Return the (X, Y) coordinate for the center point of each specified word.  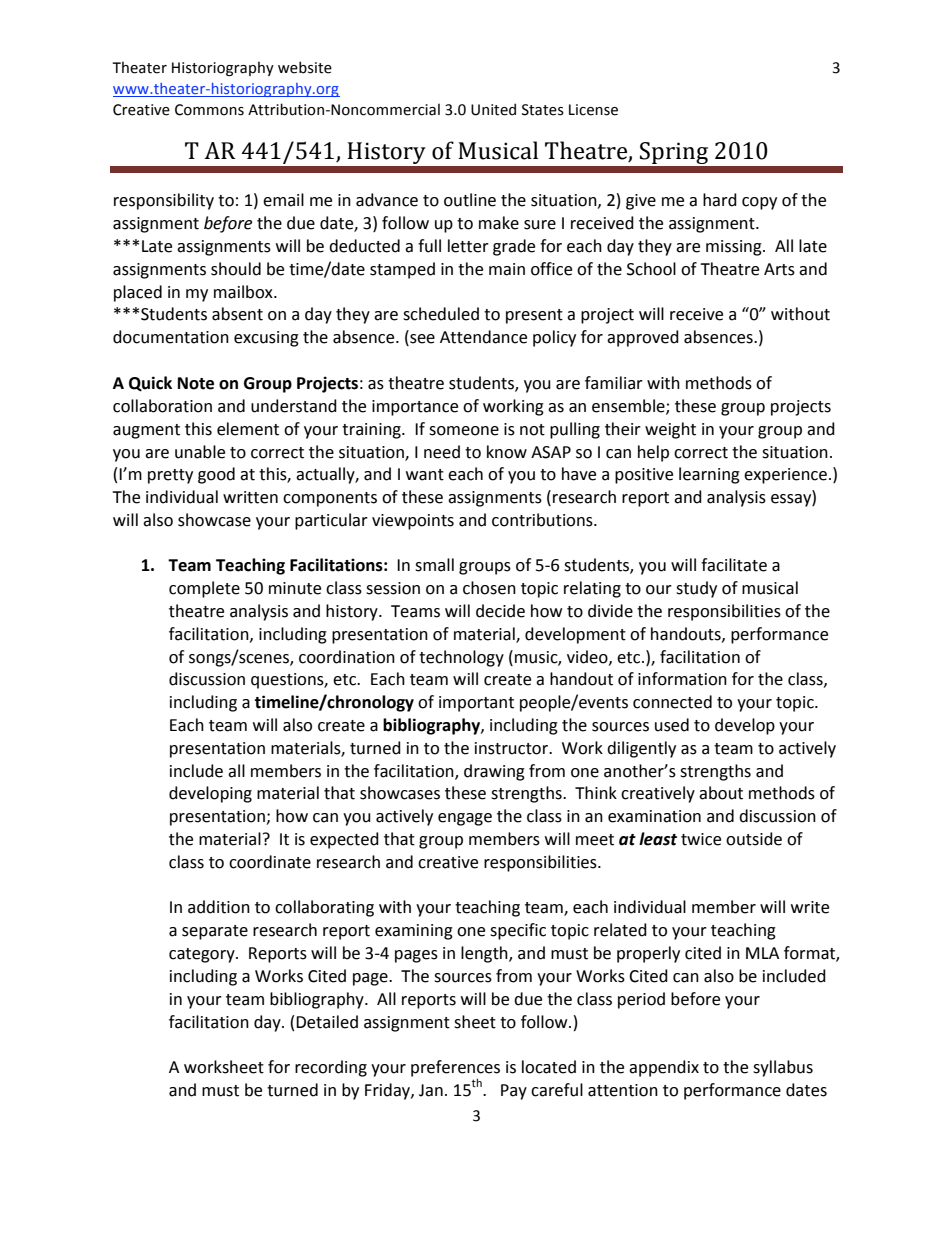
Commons (209, 110)
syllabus (783, 1068)
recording (331, 1068)
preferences (455, 1069)
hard (720, 200)
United (493, 109)
